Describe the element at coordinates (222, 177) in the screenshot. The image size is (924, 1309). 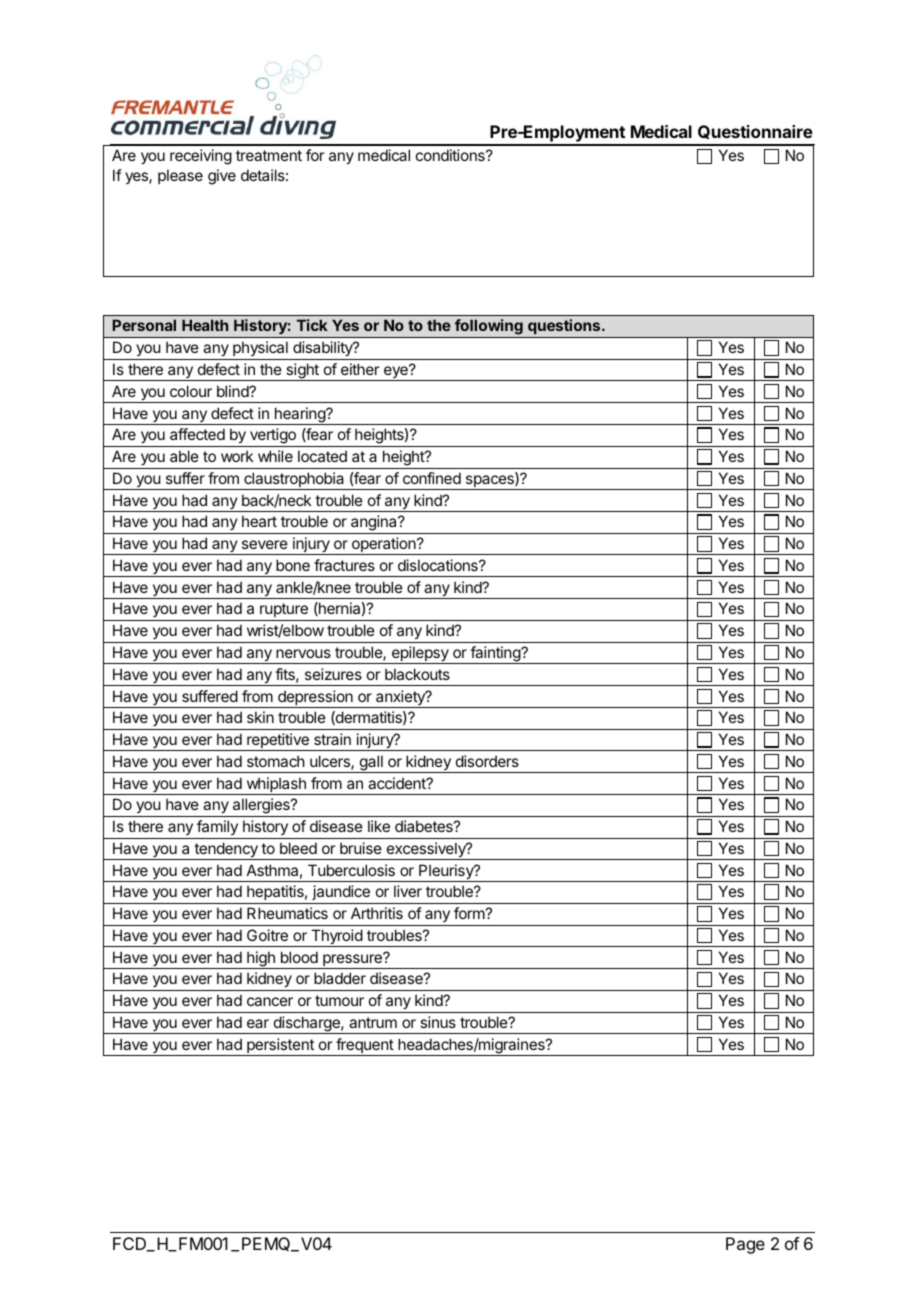
I see `give` at that location.
